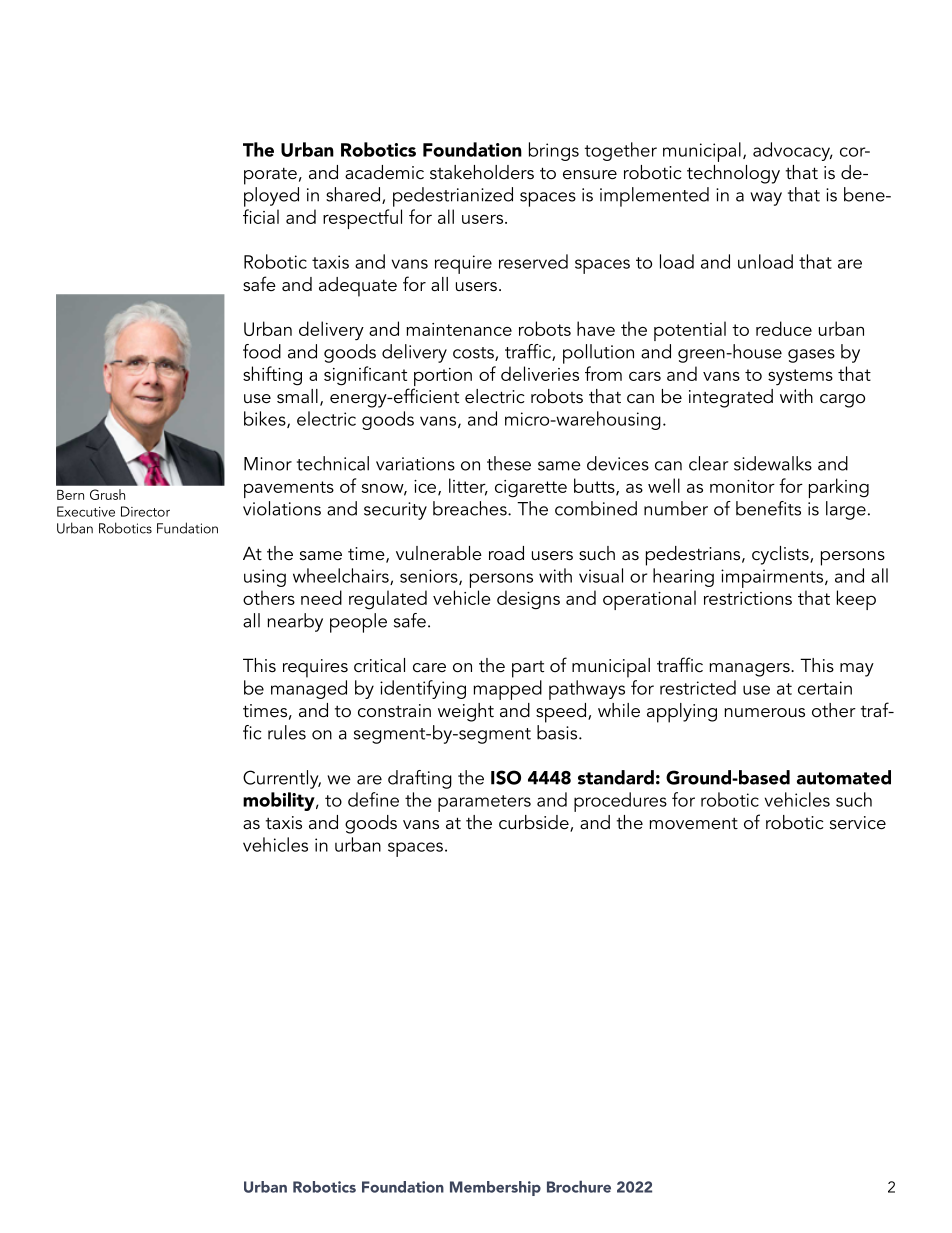 Image resolution: width=952 pixels, height=1233 pixels. Describe the element at coordinates (353, 194) in the screenshot. I see `shared` at that location.
